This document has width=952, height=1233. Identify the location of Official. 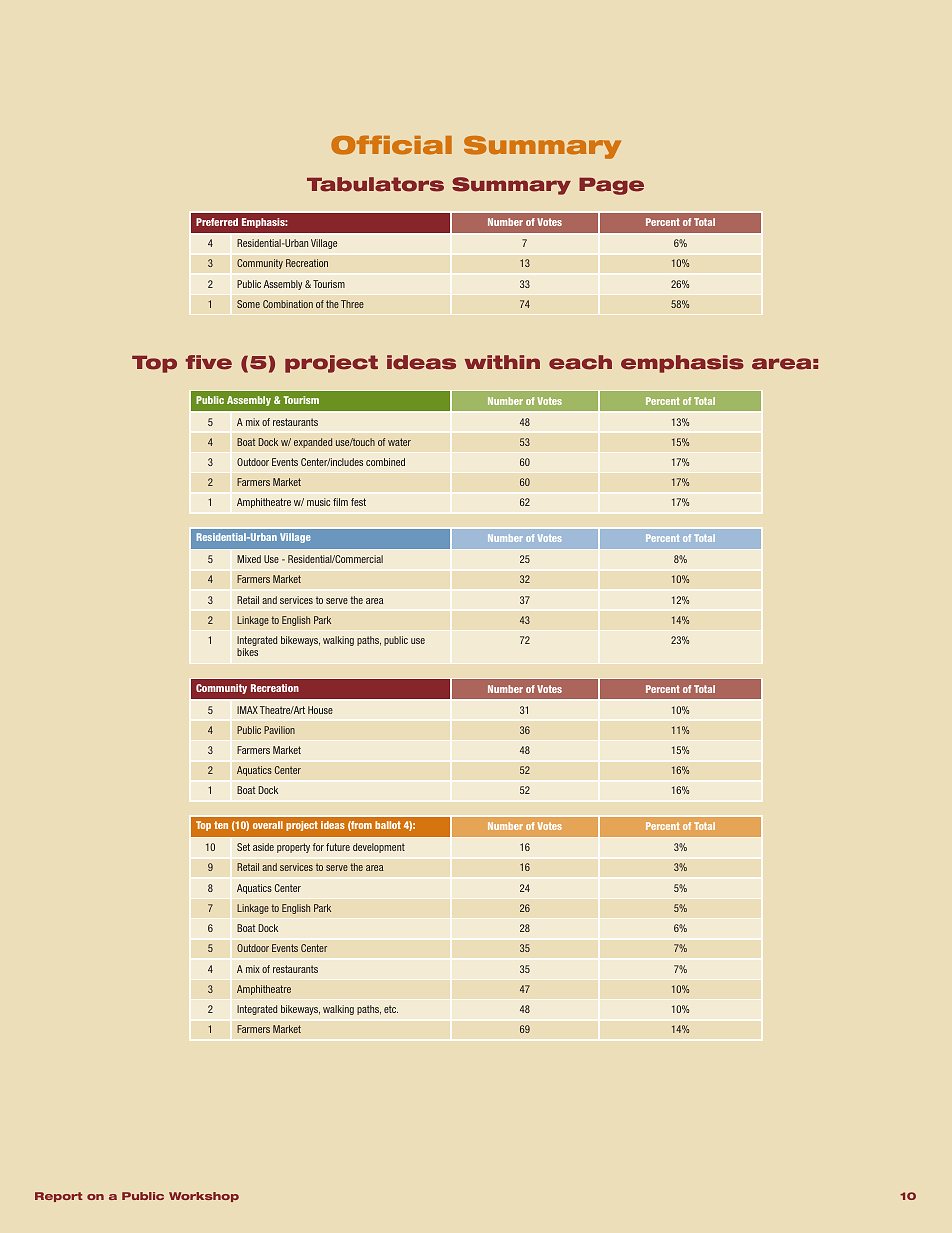
(391, 145).
